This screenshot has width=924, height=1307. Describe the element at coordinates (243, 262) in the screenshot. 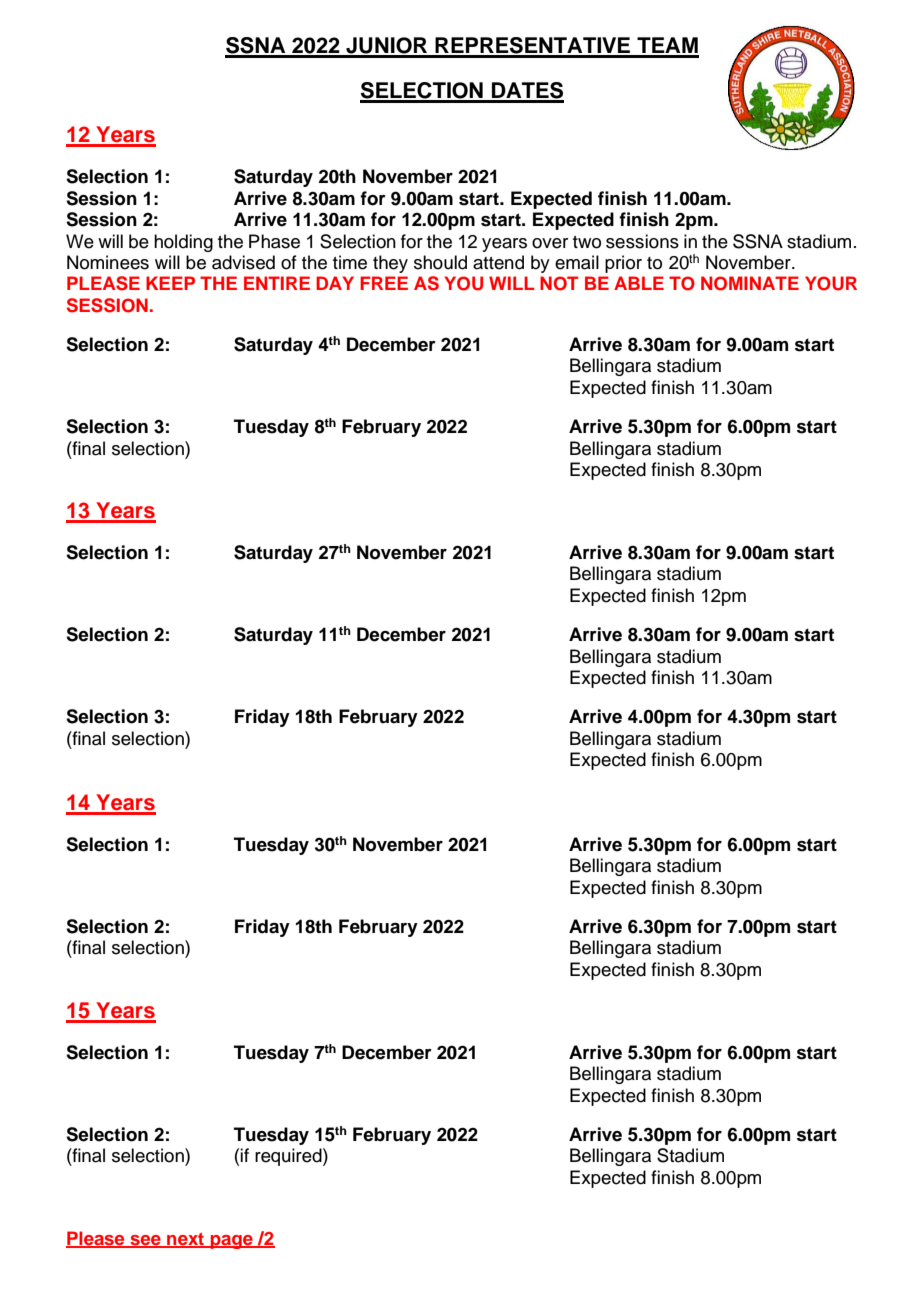

I see `advised` at that location.
